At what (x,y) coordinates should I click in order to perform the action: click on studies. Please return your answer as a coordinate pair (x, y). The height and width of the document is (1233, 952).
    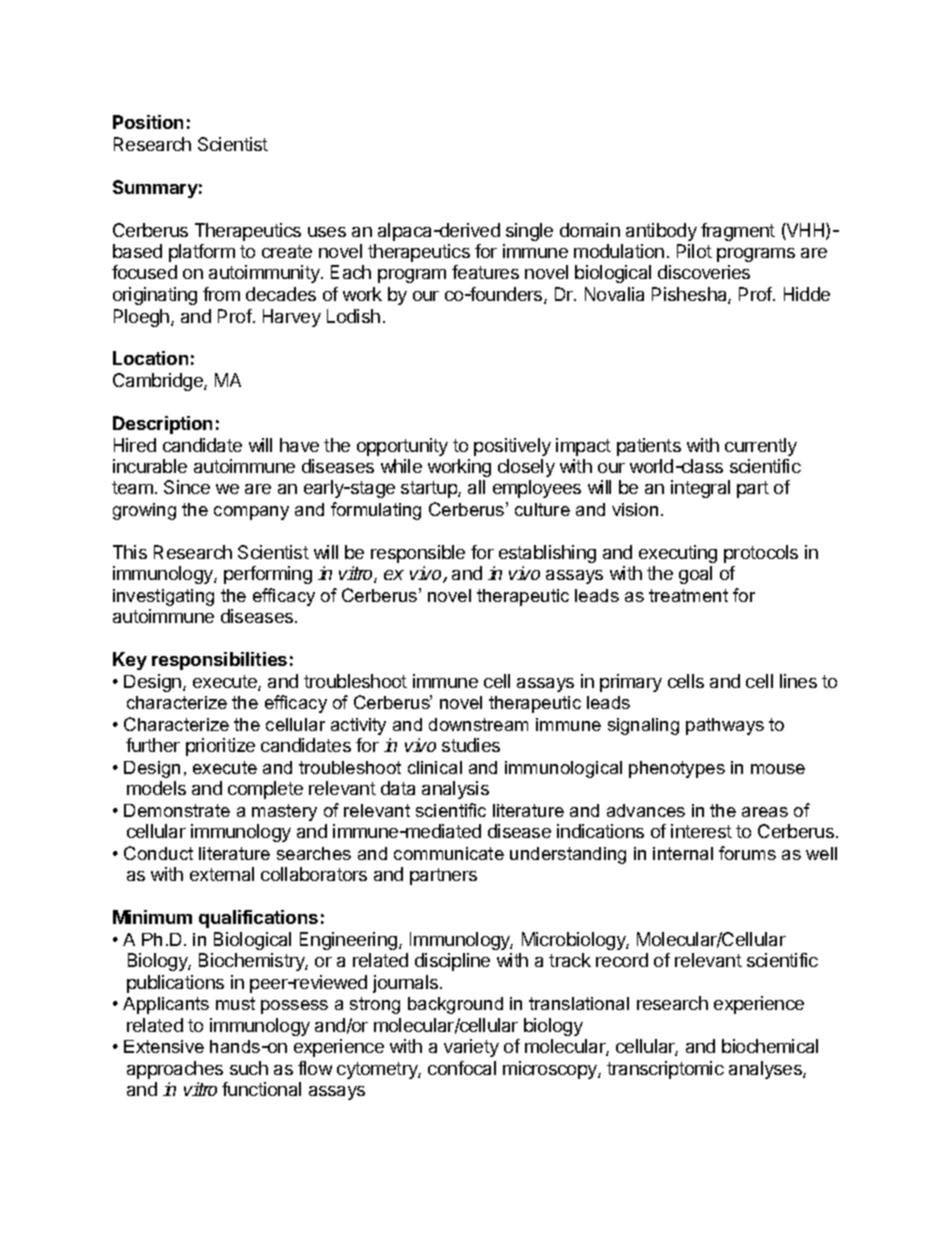
    Looking at the image, I should click on (471, 745).
